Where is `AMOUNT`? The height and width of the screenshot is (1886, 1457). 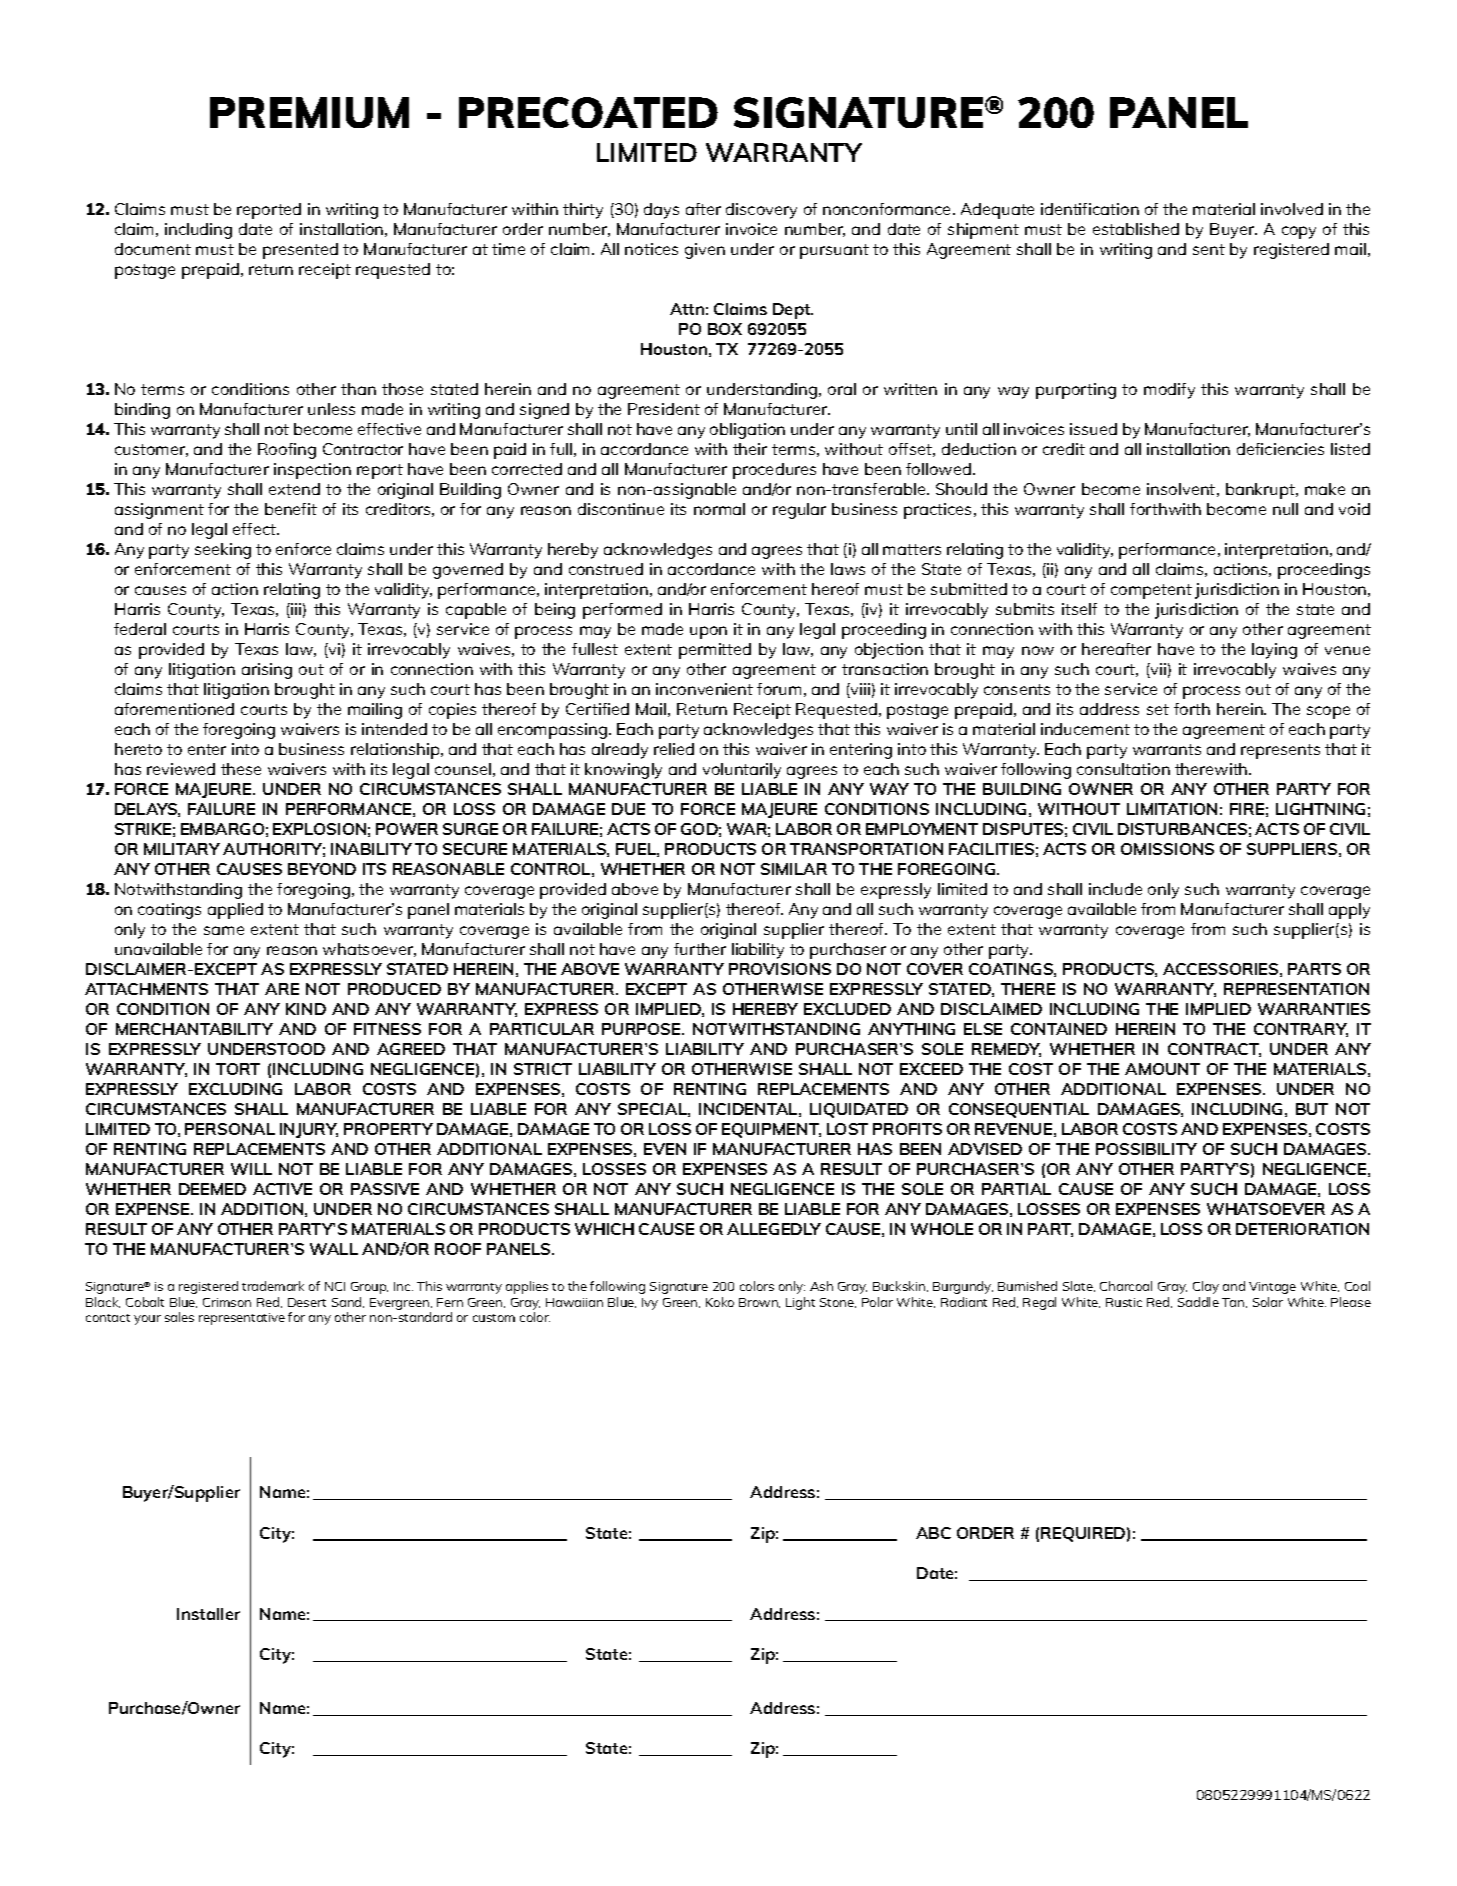
AMOUNT is located at coordinates (1162, 1069).
